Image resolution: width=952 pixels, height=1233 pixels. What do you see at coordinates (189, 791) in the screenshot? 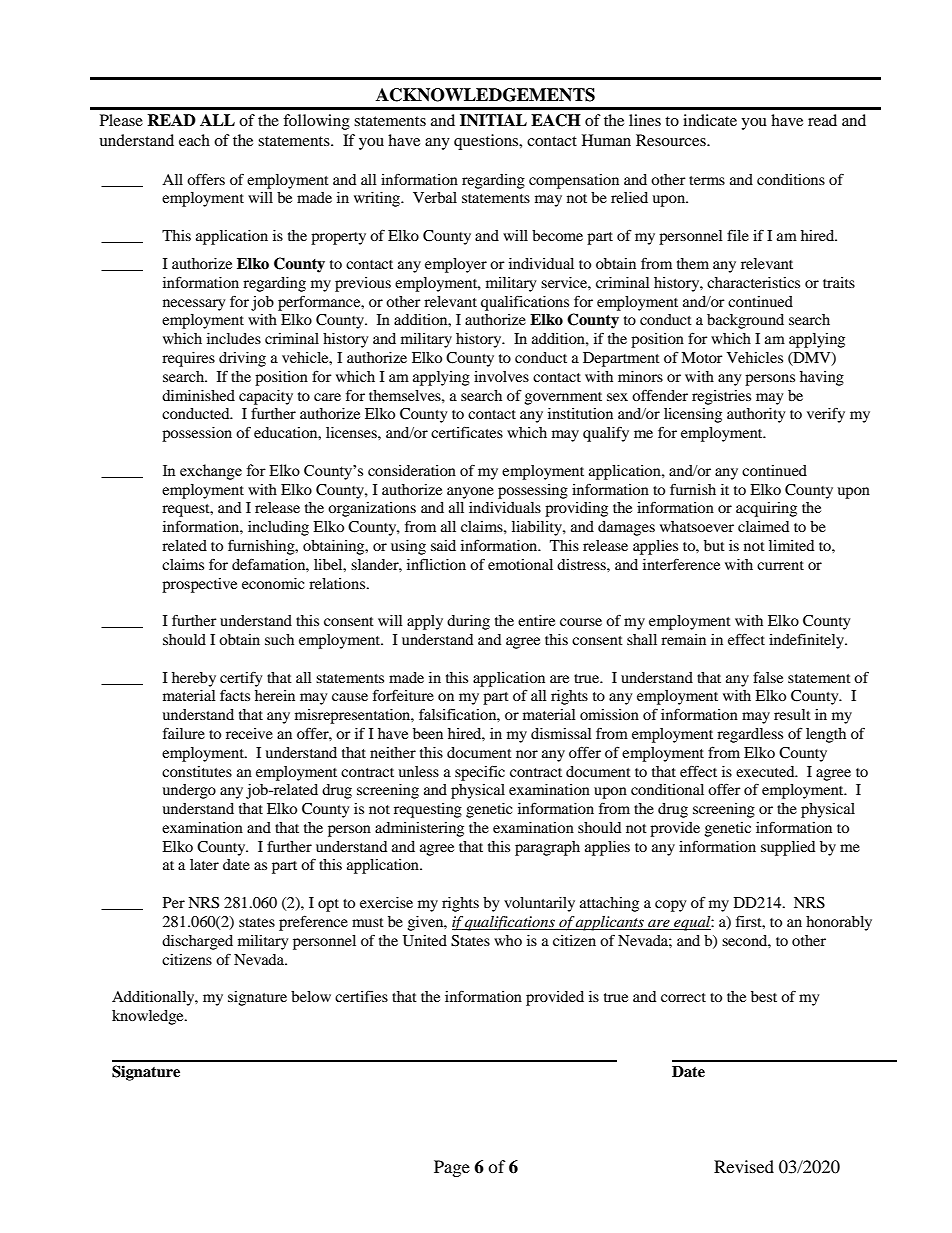
I see `undergo` at bounding box center [189, 791].
